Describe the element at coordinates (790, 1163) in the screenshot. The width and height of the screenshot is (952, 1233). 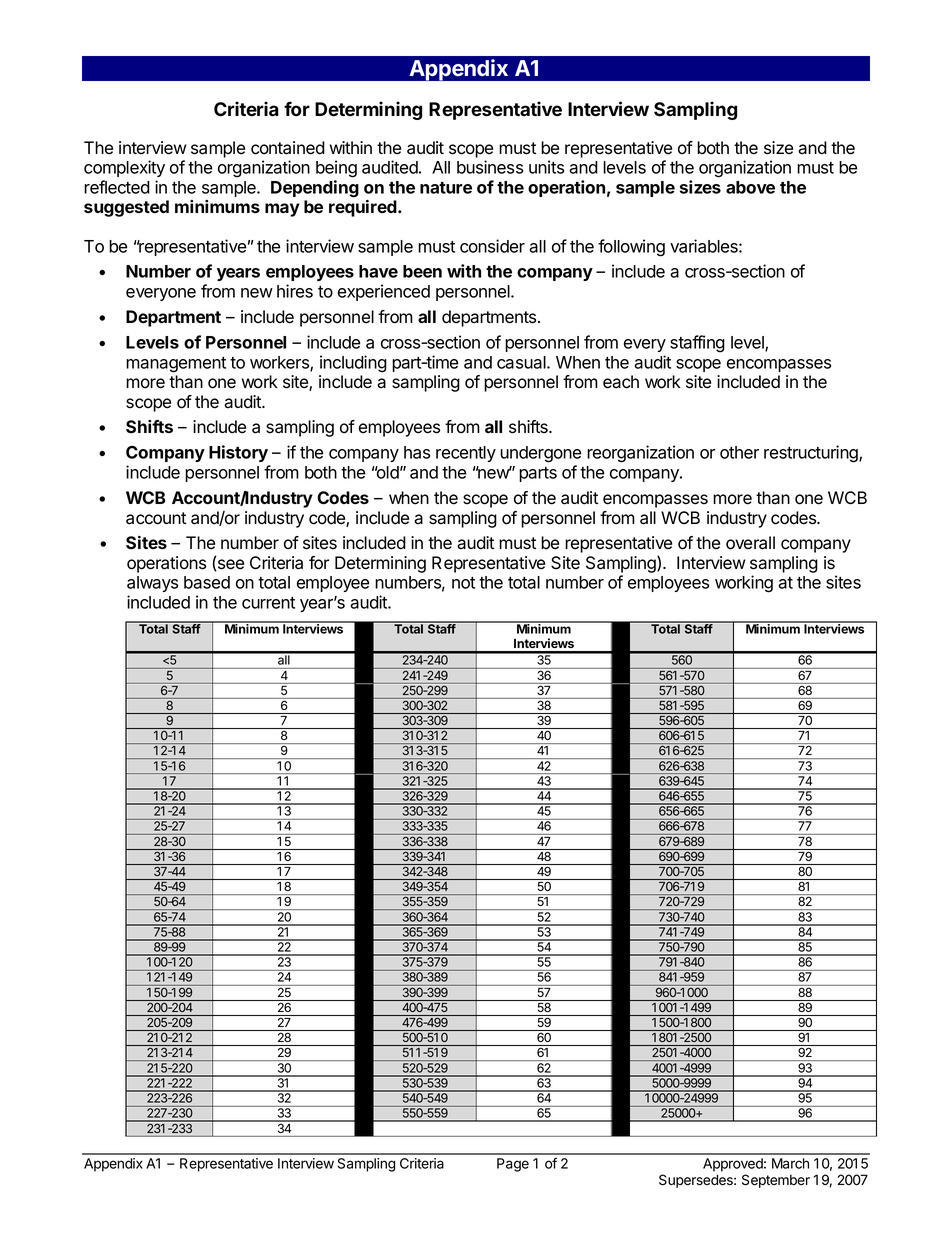
I see `March` at that location.
